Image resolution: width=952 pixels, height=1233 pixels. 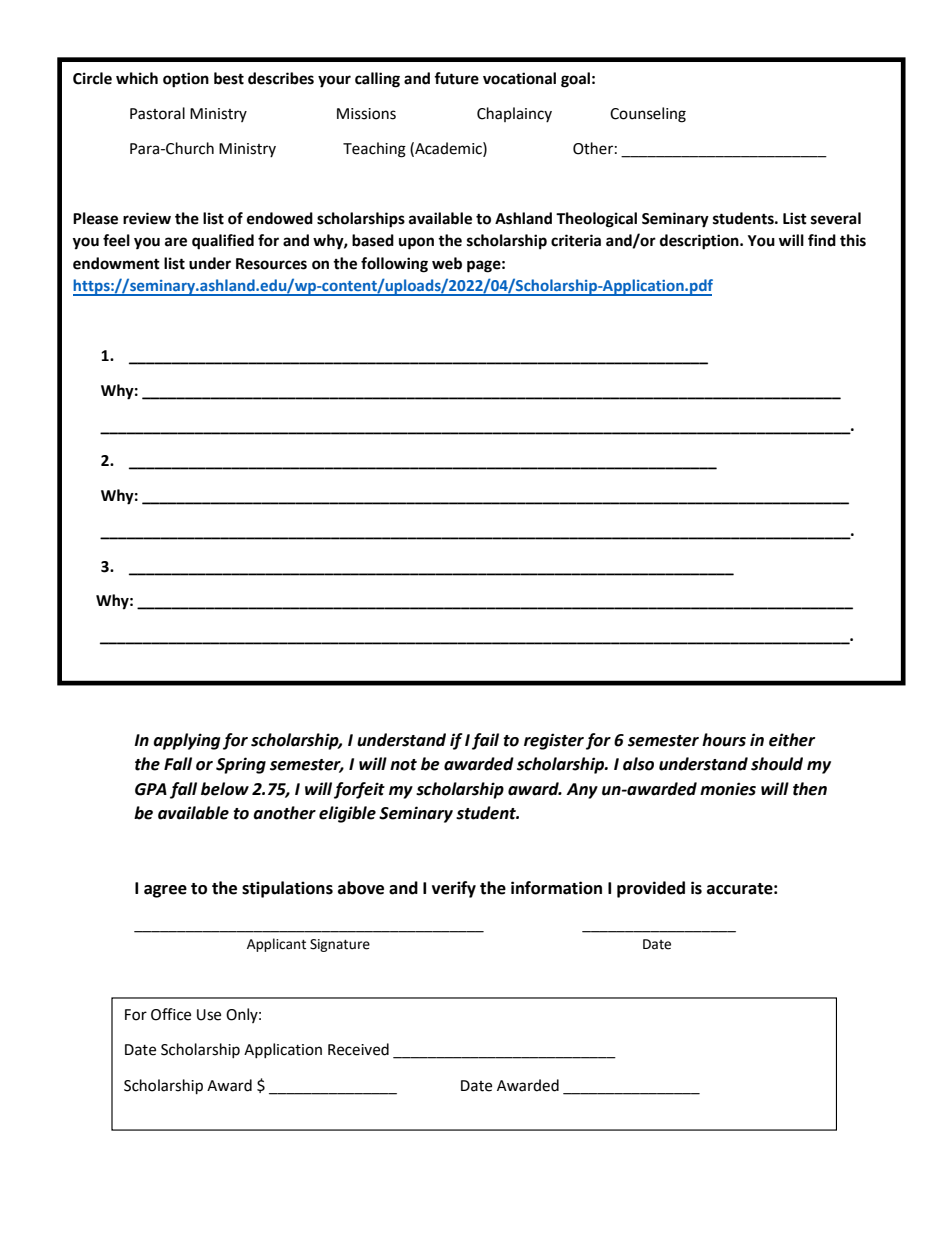 What do you see at coordinates (700, 242) in the page?
I see `description` at bounding box center [700, 242].
